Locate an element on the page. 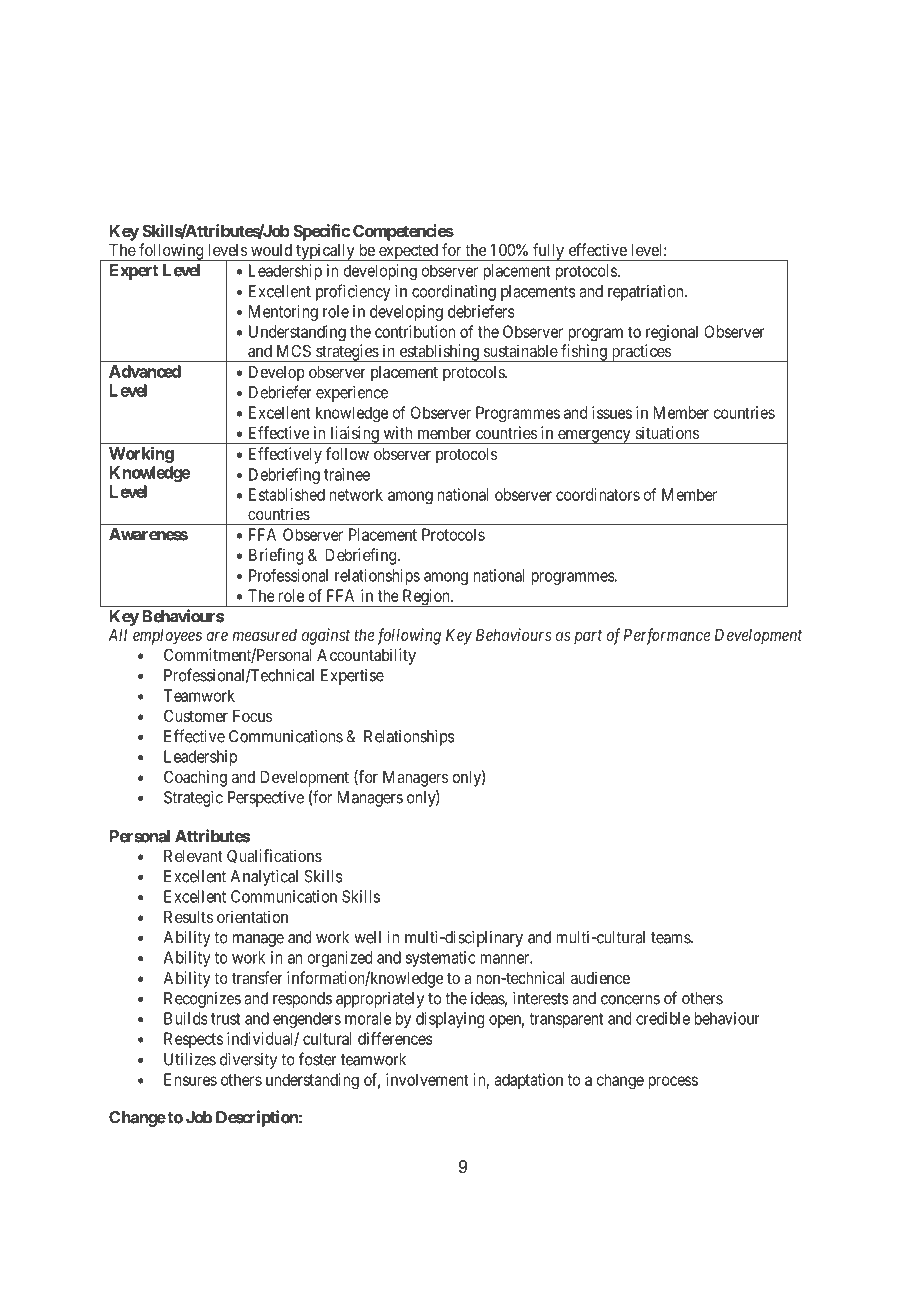  Perspective is located at coordinates (266, 799).
